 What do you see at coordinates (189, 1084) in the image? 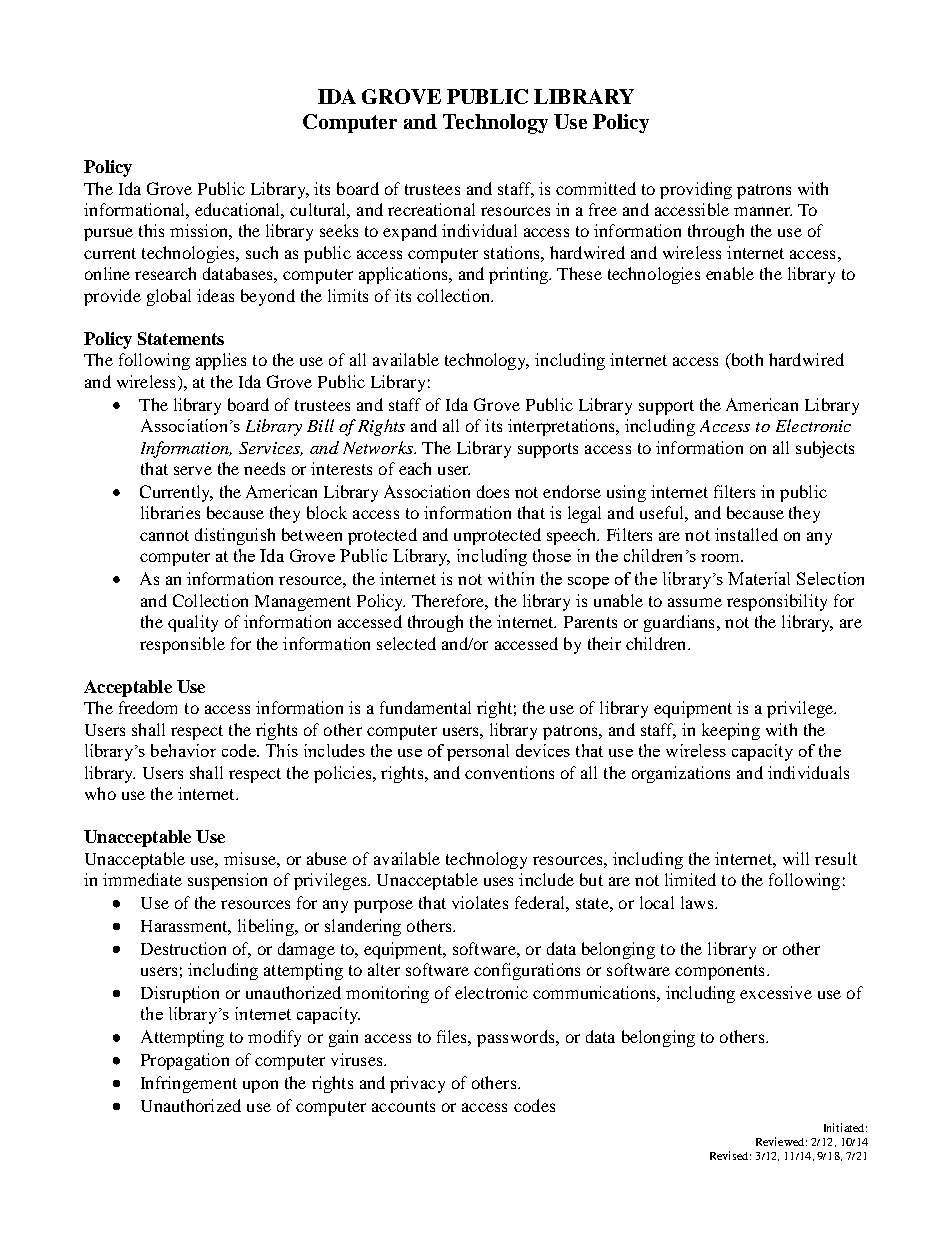
I see `Infringement` at bounding box center [189, 1084].
